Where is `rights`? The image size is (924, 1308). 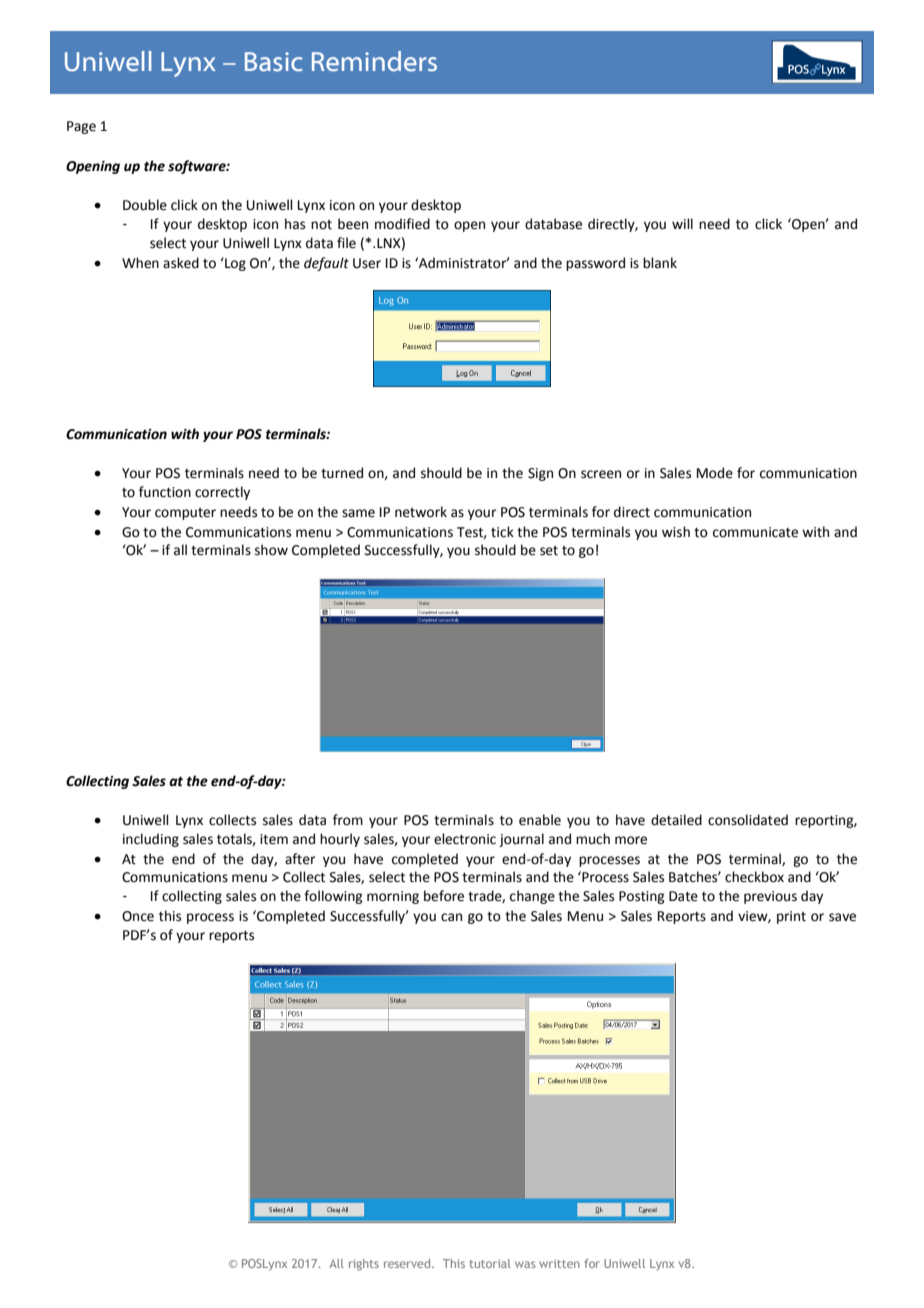
rights is located at coordinates (364, 1265).
